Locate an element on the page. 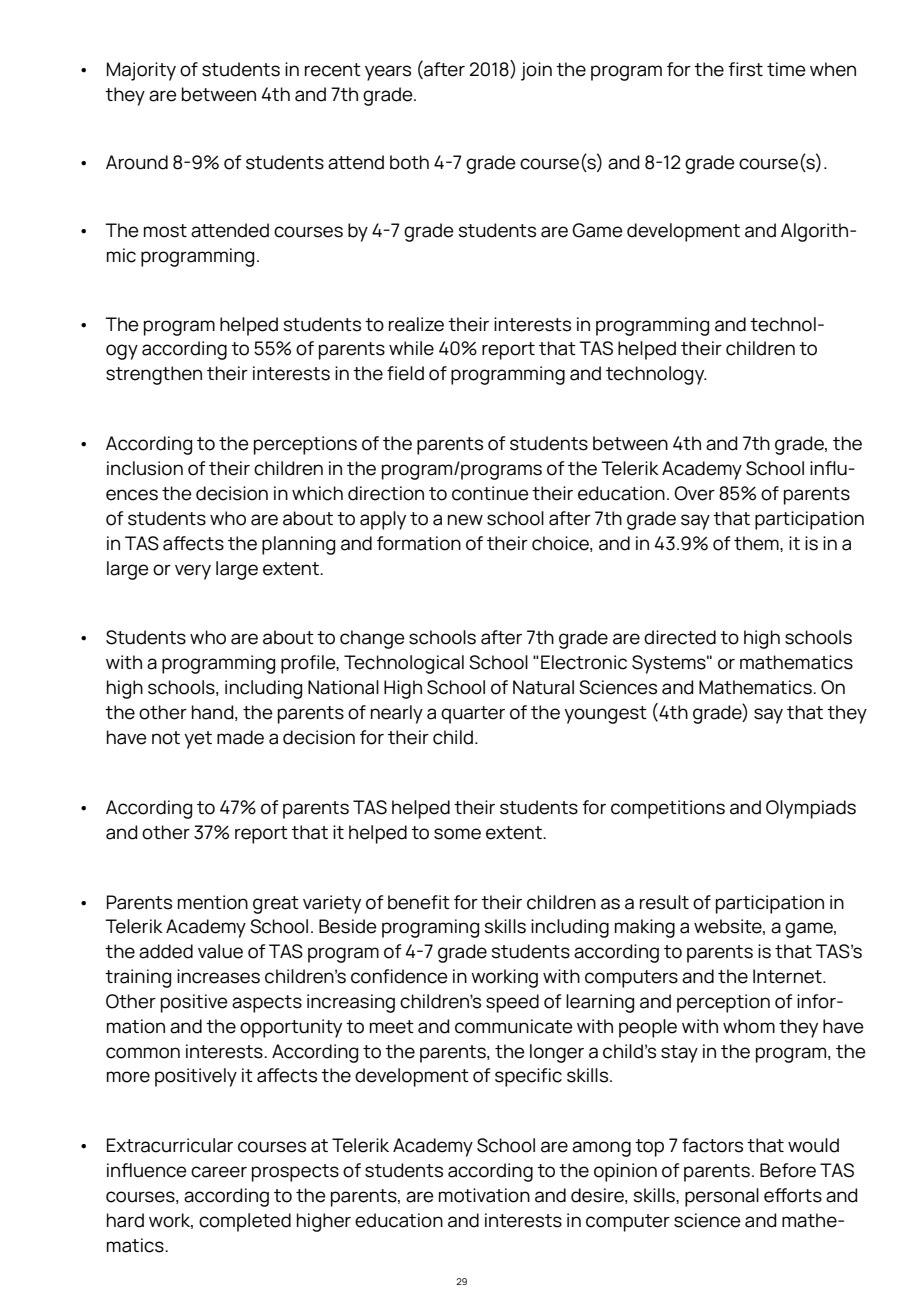 The width and height of the page is (924, 1308). Over is located at coordinates (694, 493).
